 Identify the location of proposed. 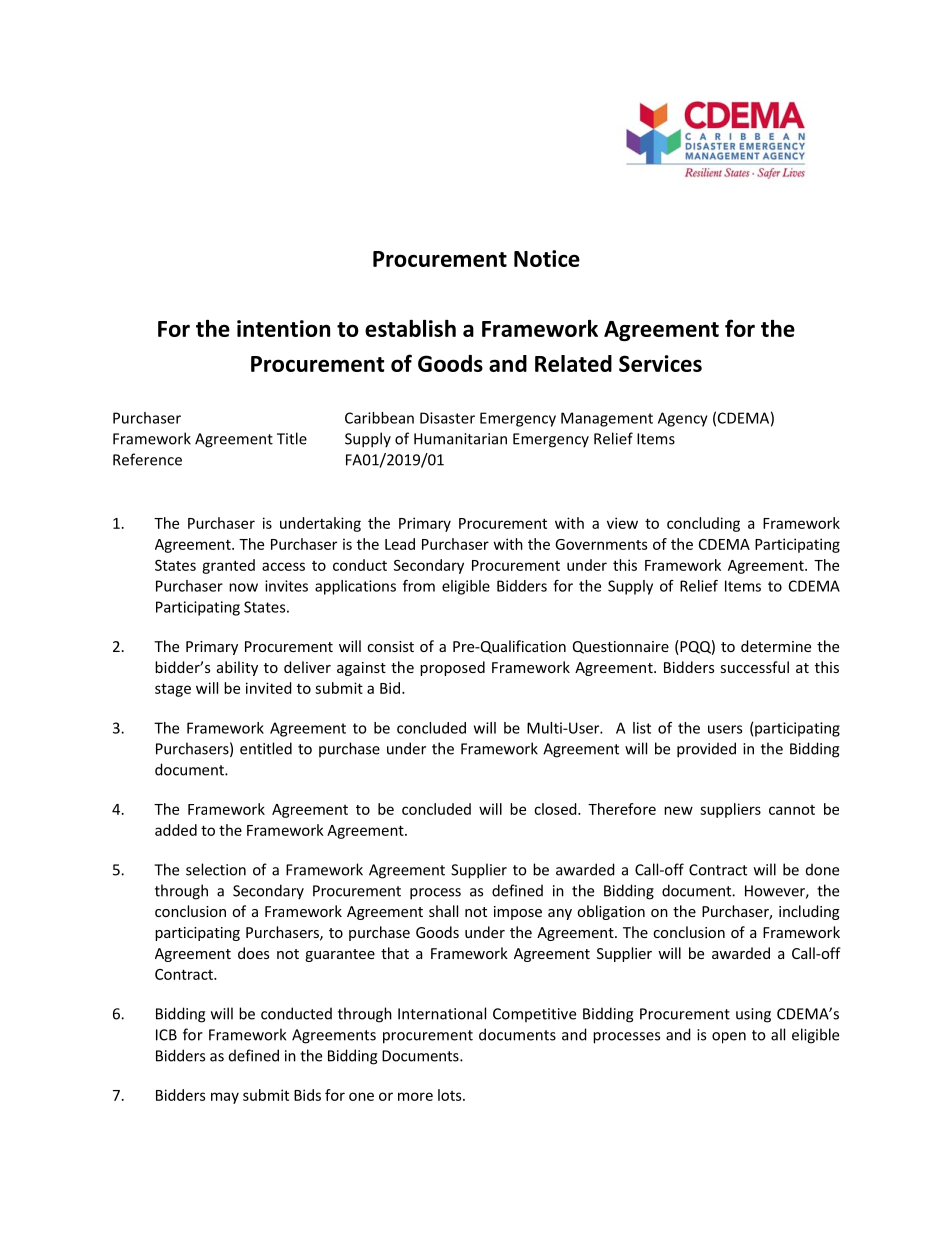
(452, 668).
